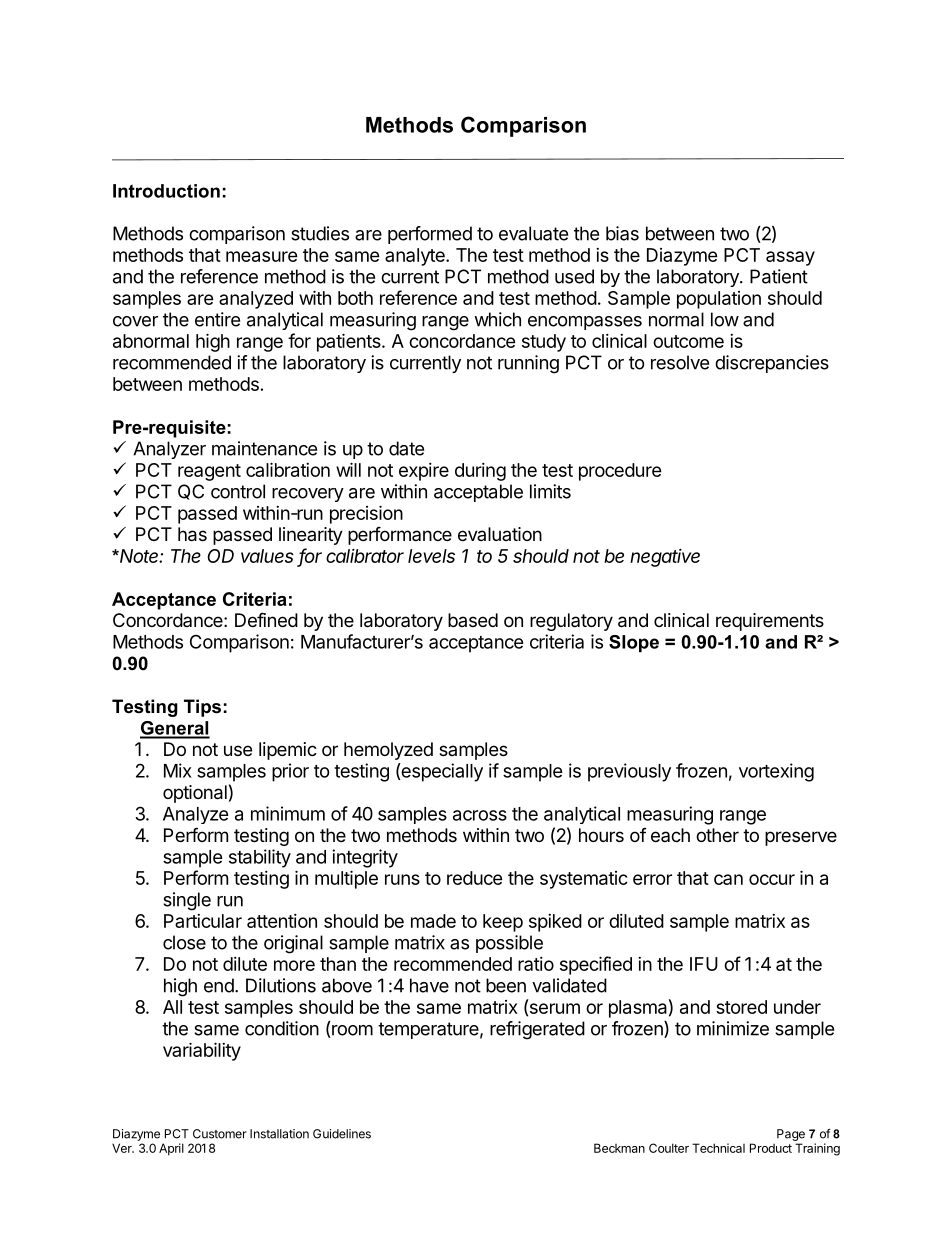 The image size is (952, 1233). I want to click on requirements, so click(770, 622).
